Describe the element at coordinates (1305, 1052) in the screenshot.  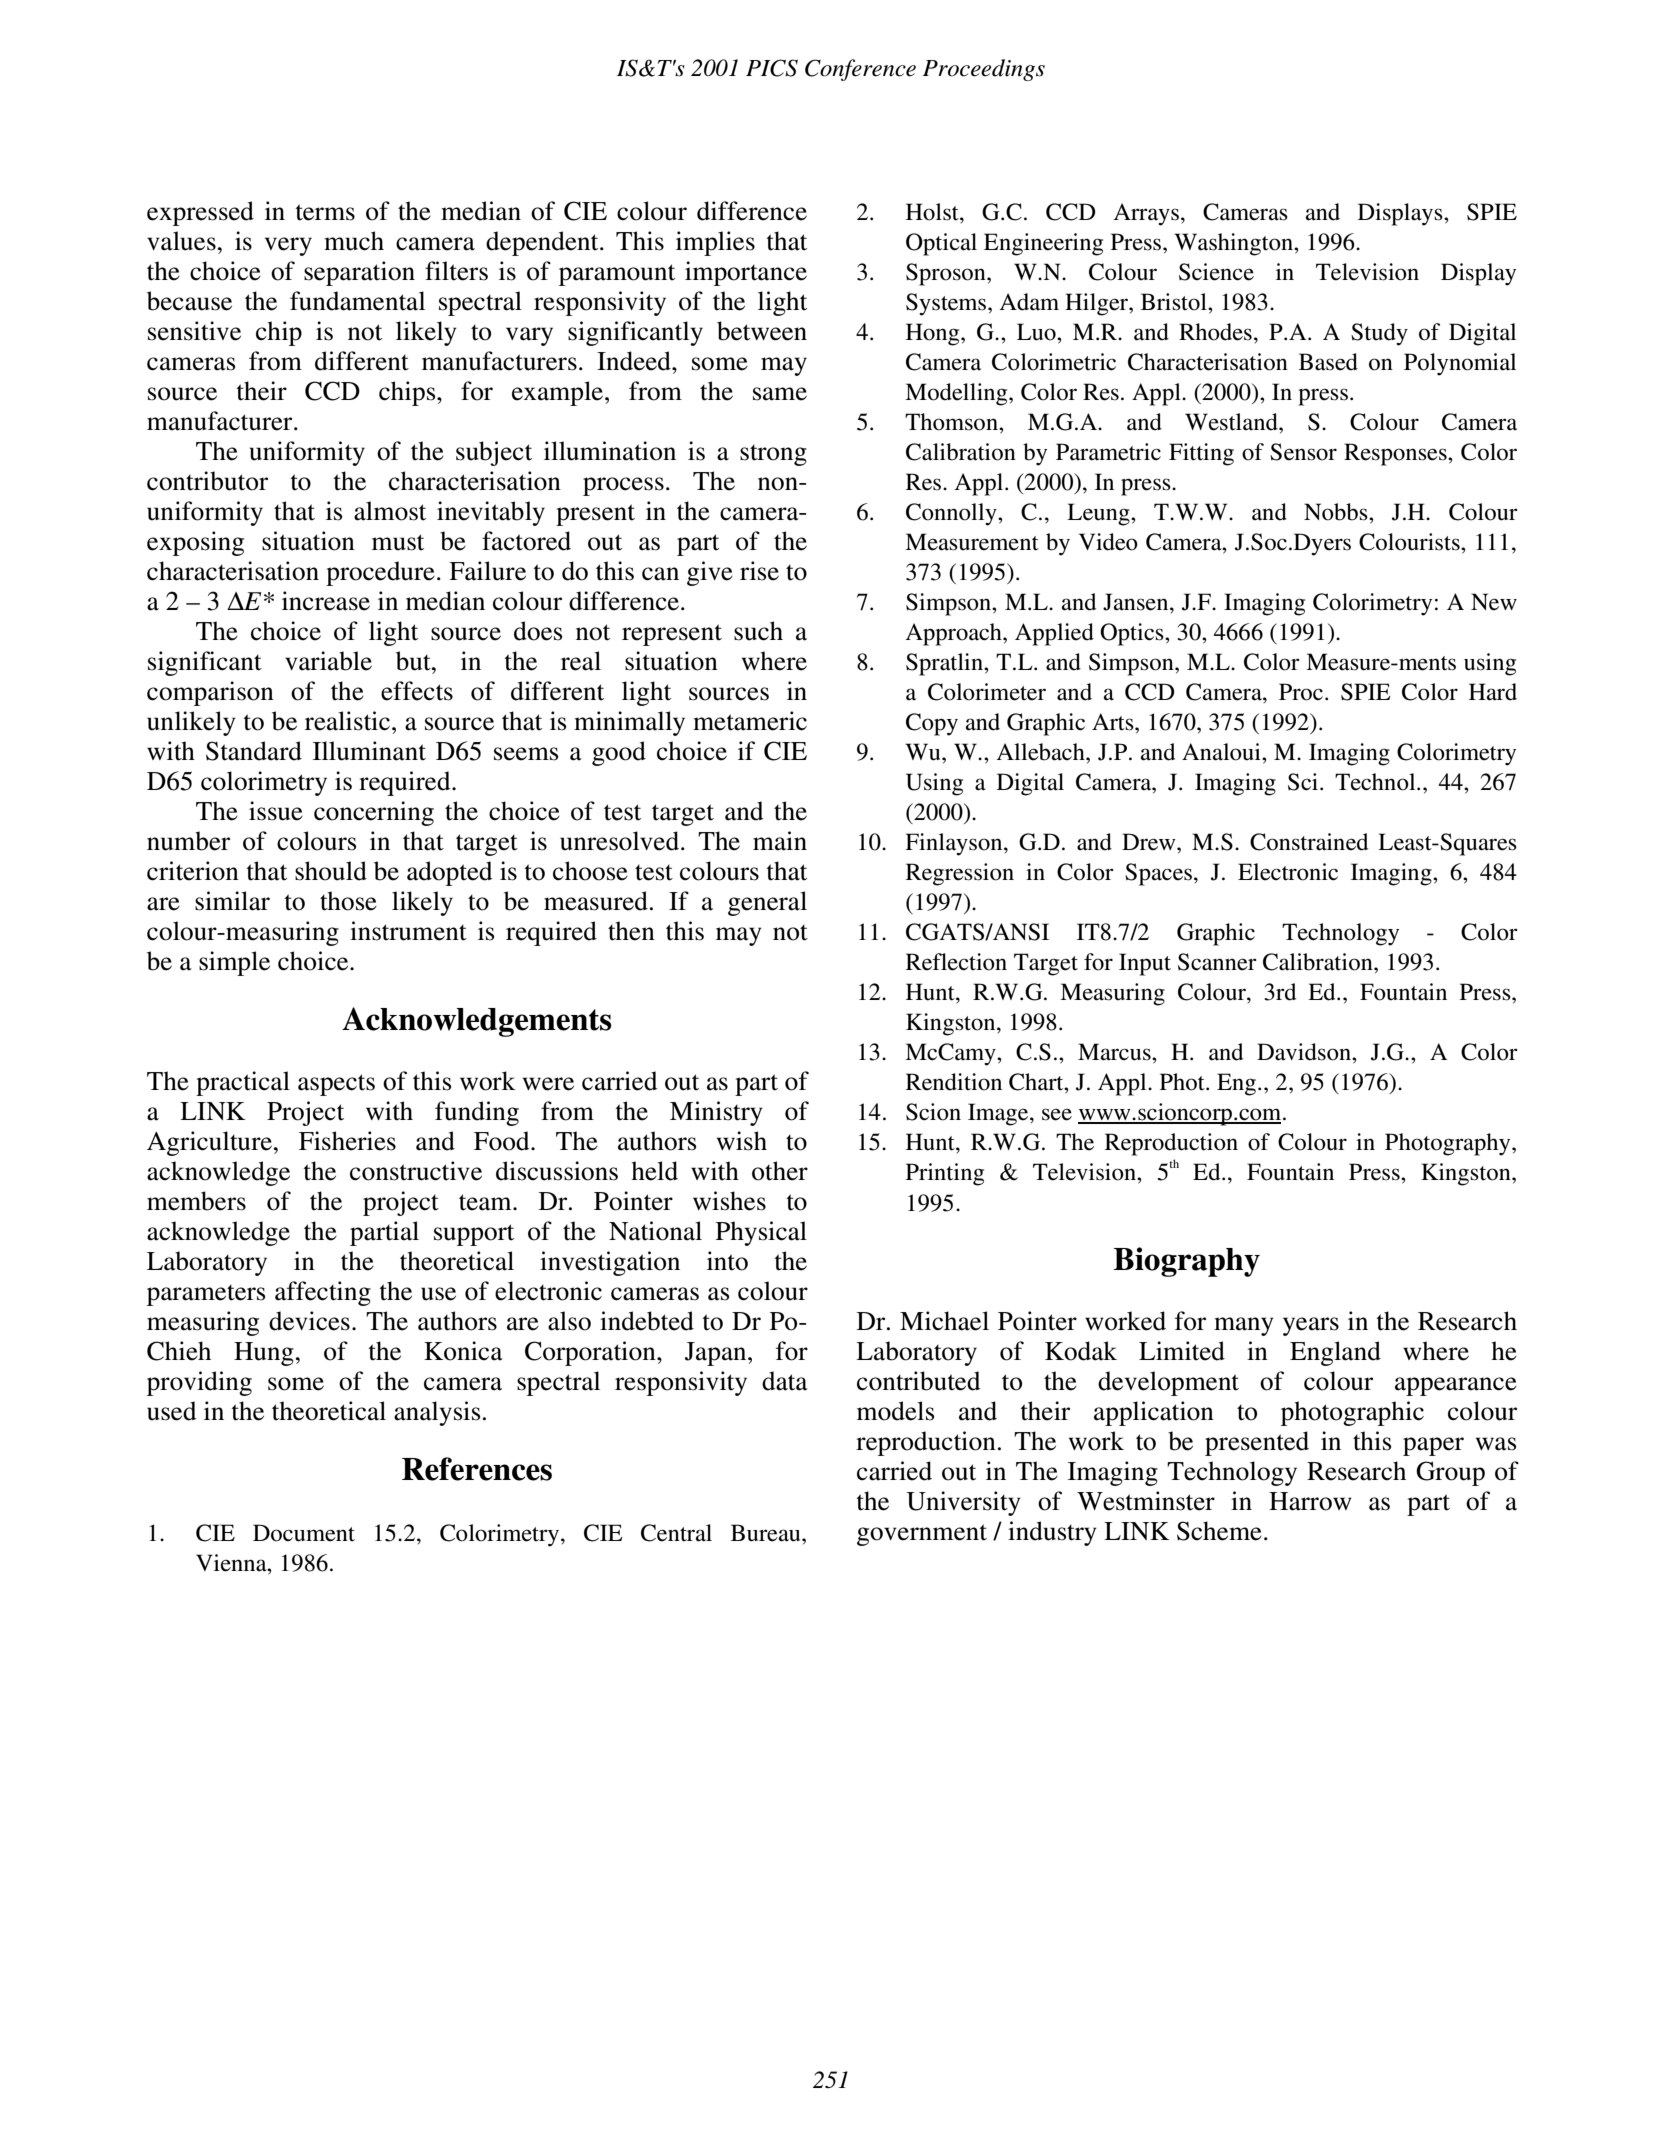
I see `Davidson` at that location.
